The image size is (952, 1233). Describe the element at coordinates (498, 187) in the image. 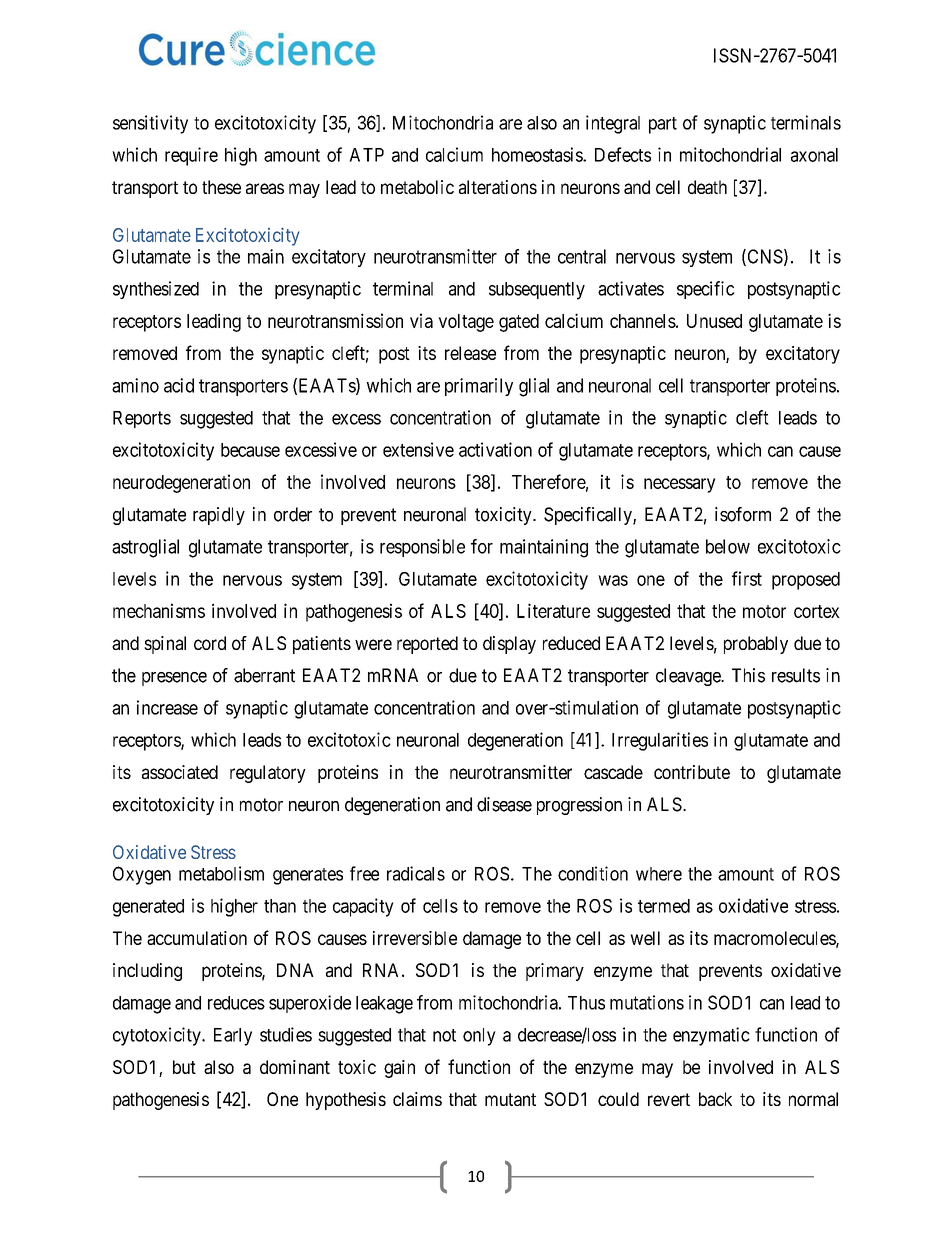

I see `alterations` at that location.
